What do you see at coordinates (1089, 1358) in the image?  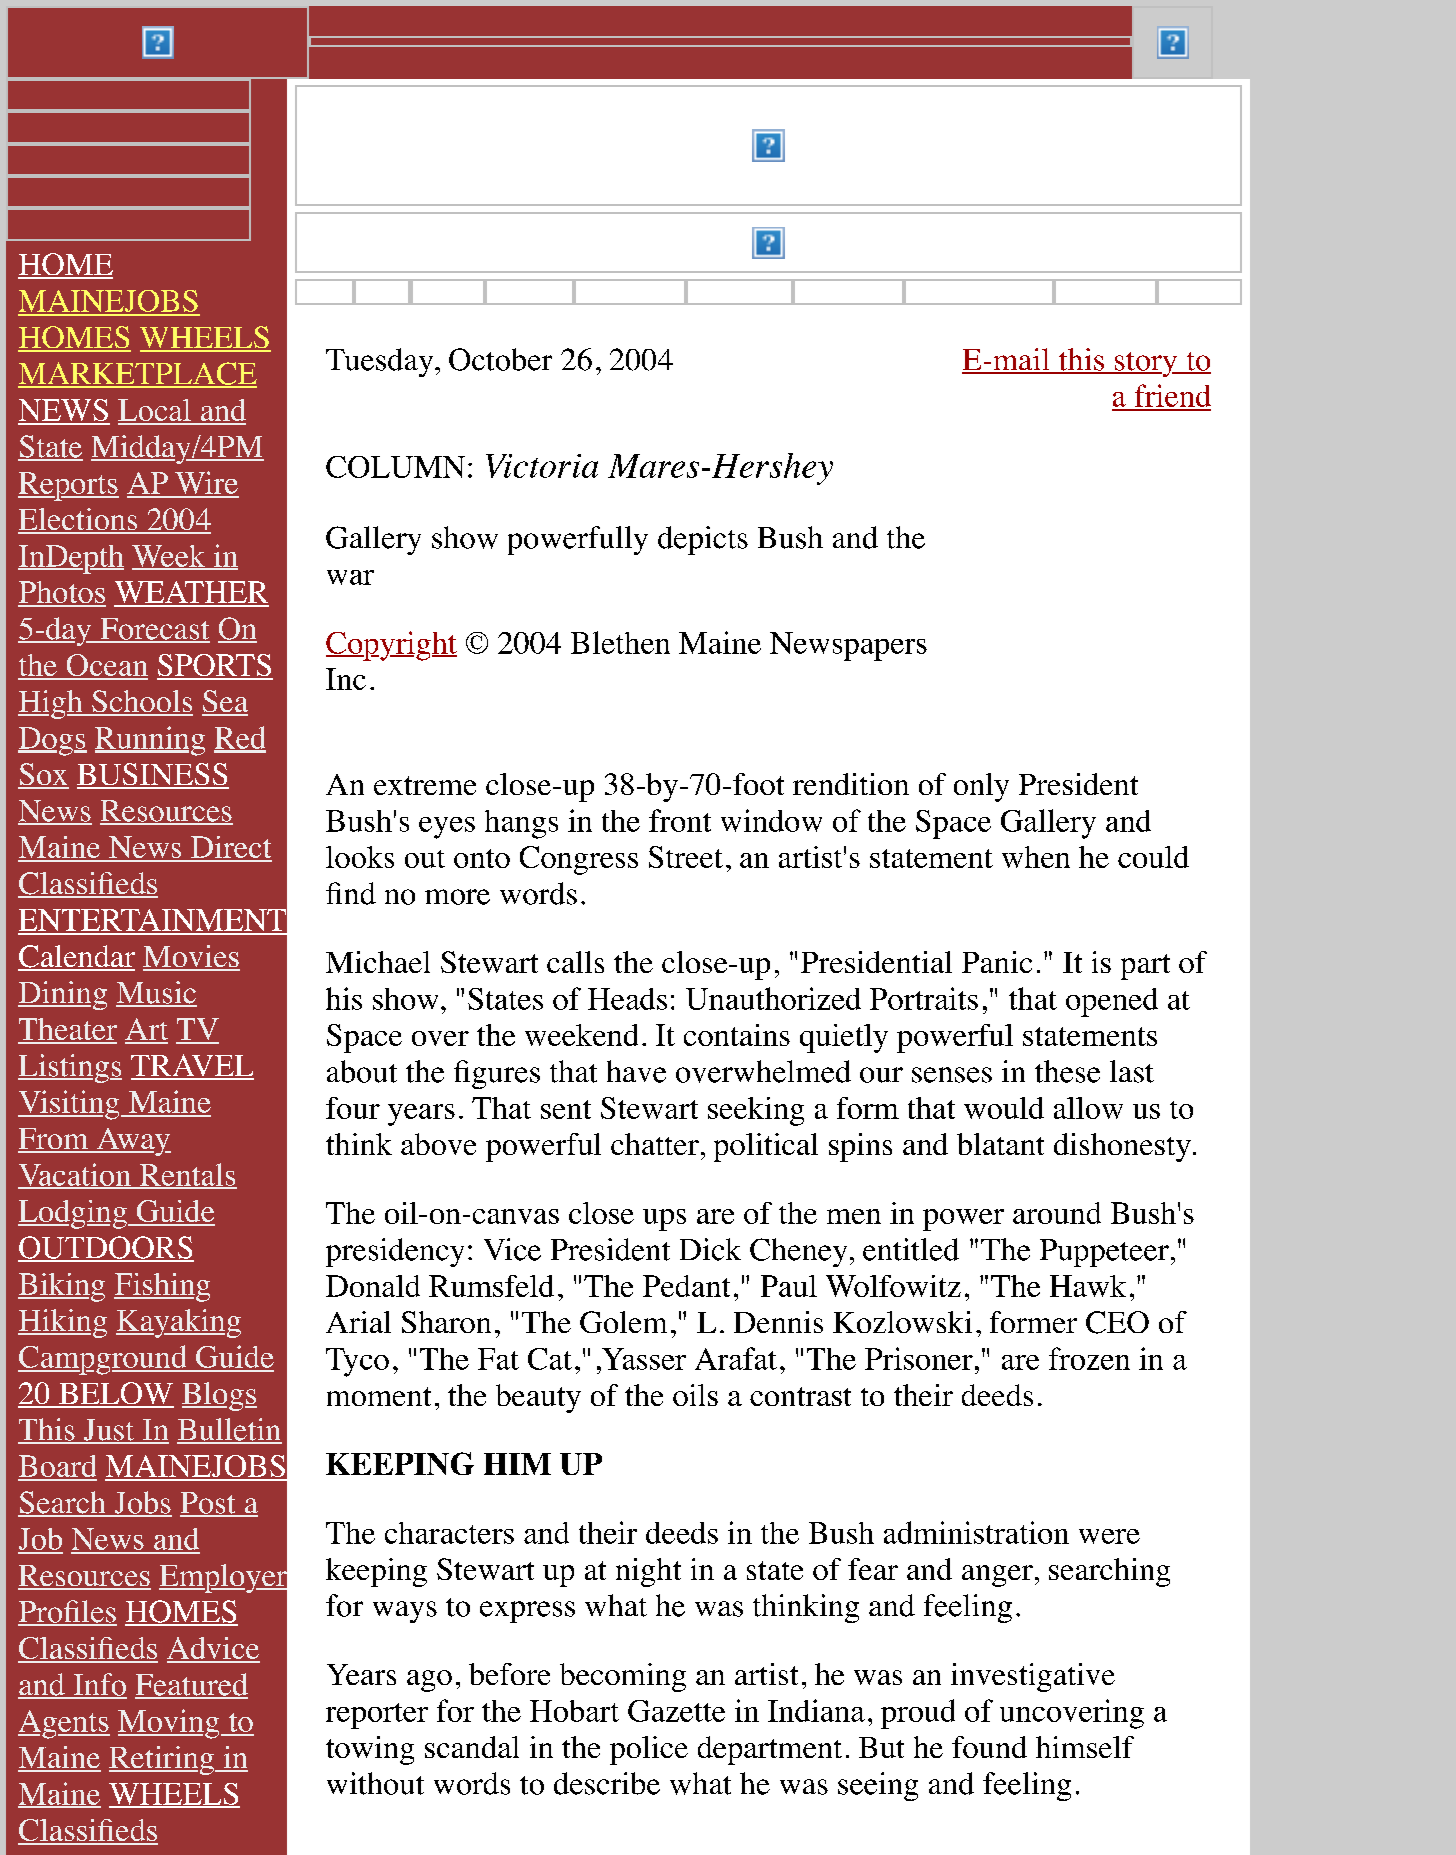 I see `frozen` at bounding box center [1089, 1358].
